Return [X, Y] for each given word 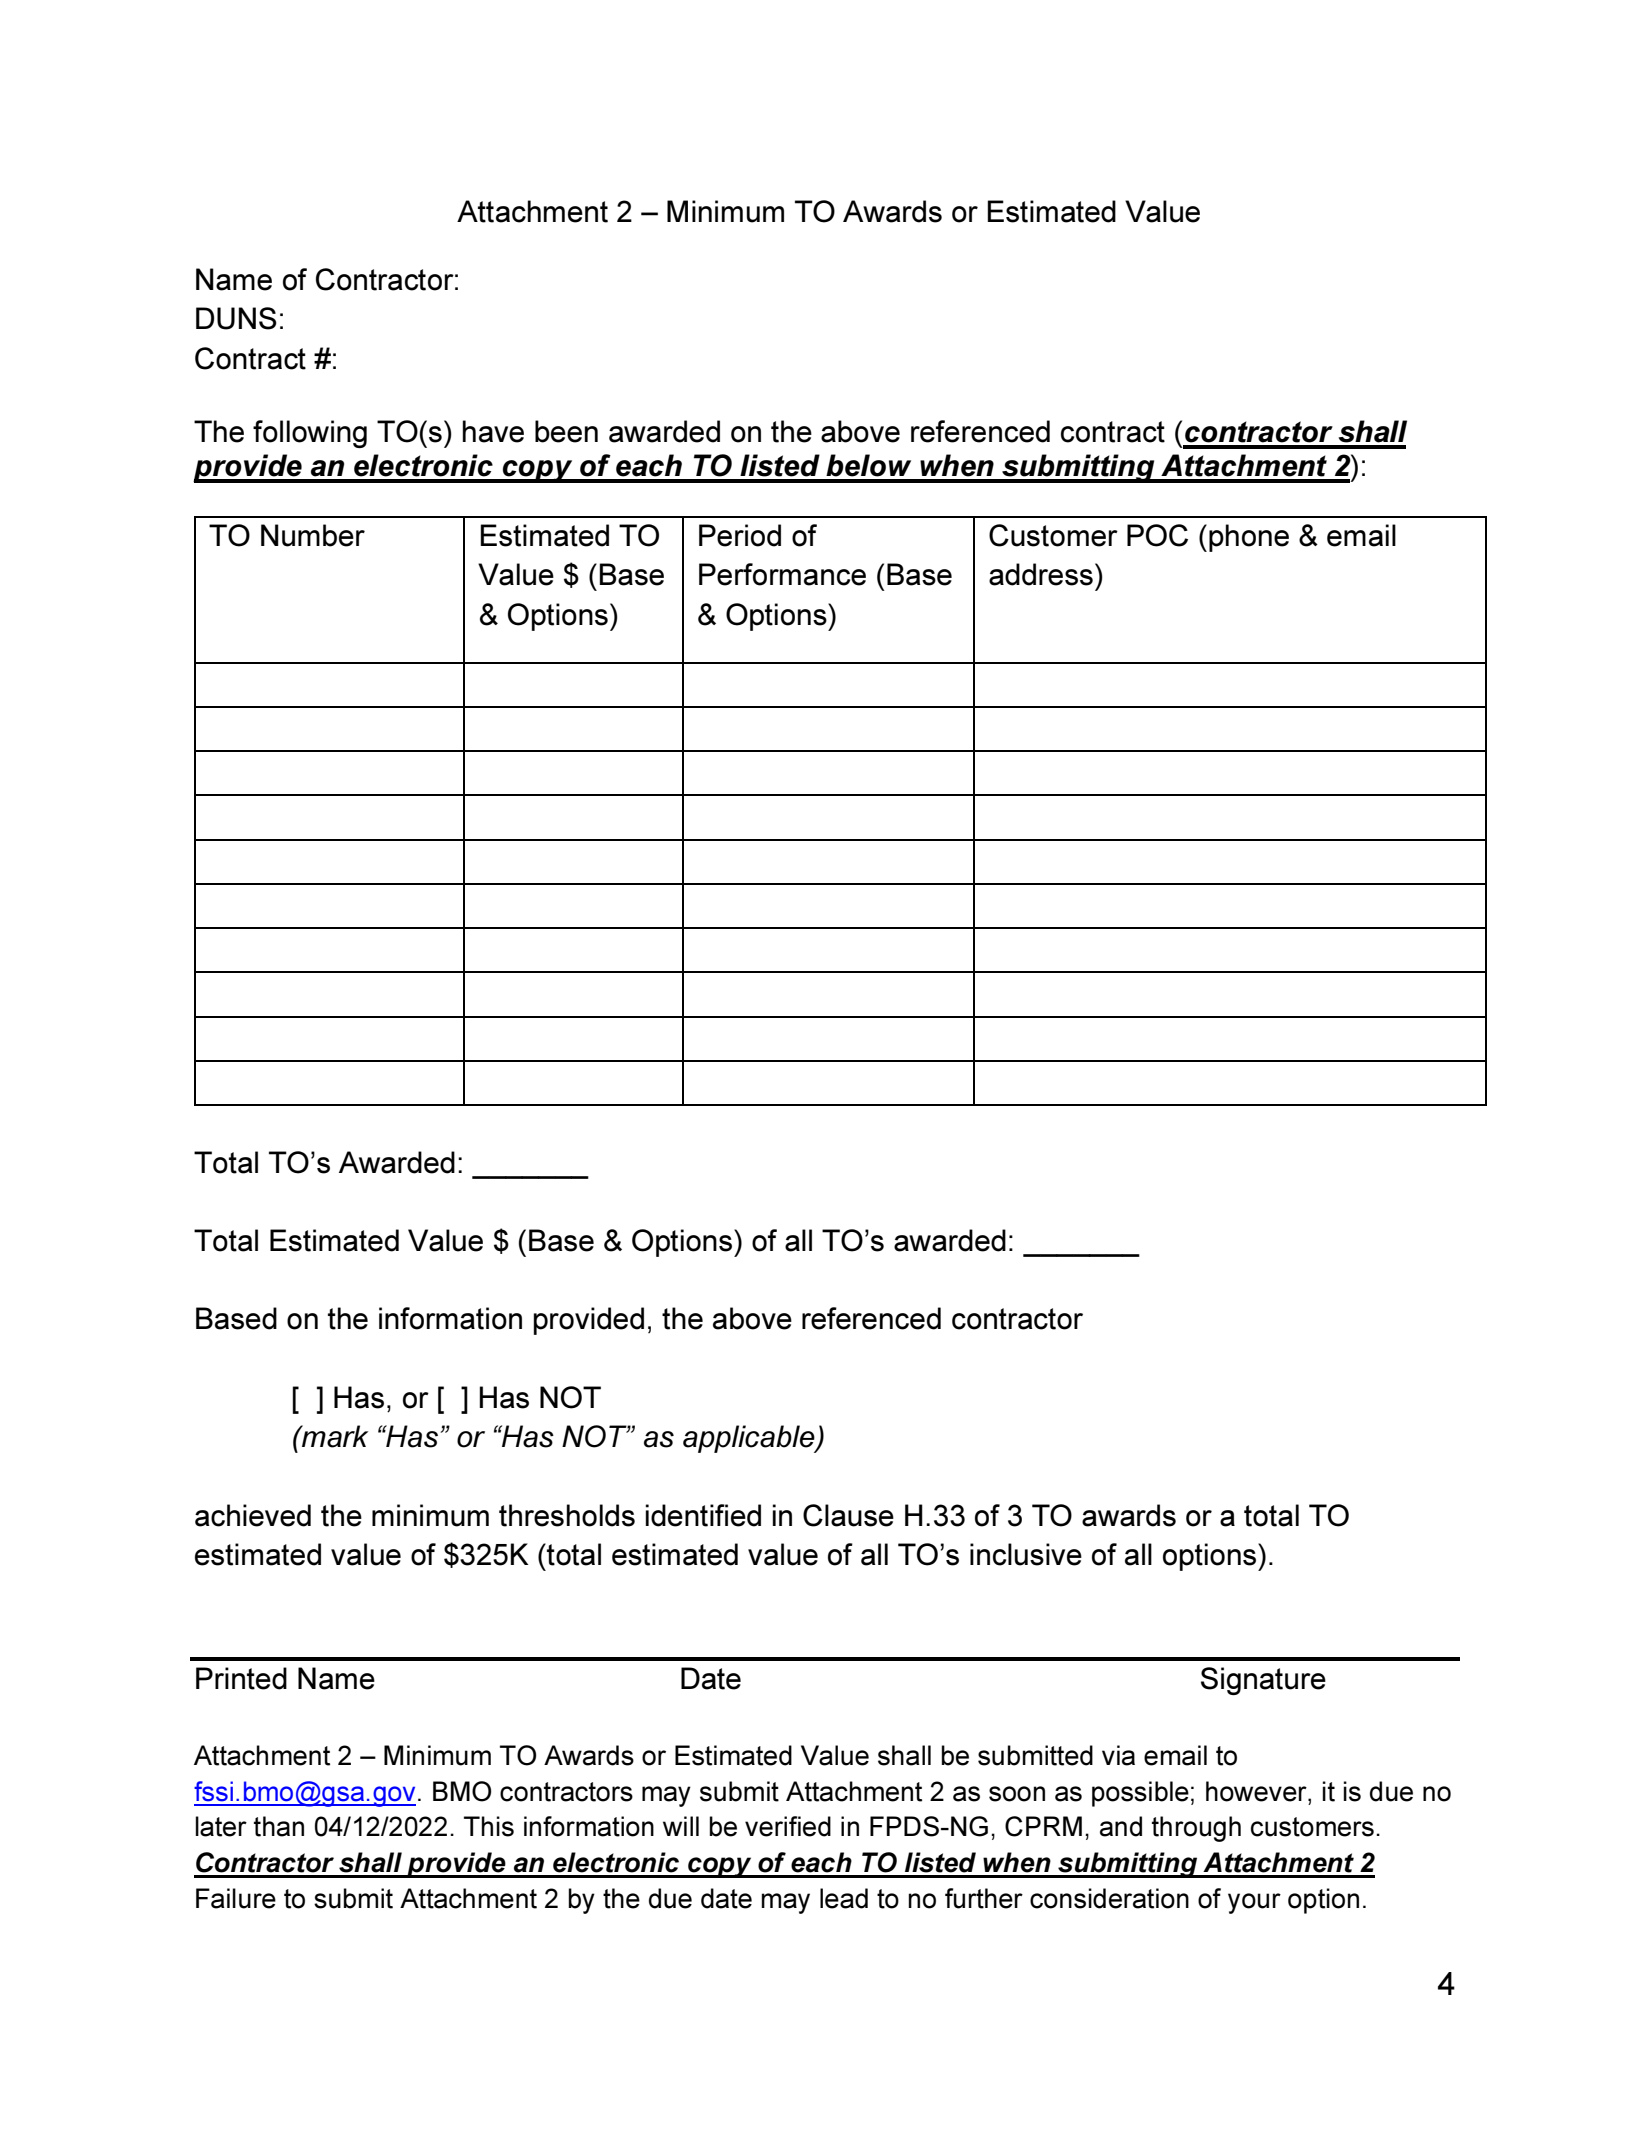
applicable [750, 1439]
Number [313, 535]
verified [788, 1826]
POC [1157, 535]
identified [703, 1515]
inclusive [1026, 1554]
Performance [782, 574]
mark [334, 1436]
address [1041, 574]
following [310, 434]
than [279, 1826]
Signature [1263, 1681]
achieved [253, 1515]
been [566, 431]
